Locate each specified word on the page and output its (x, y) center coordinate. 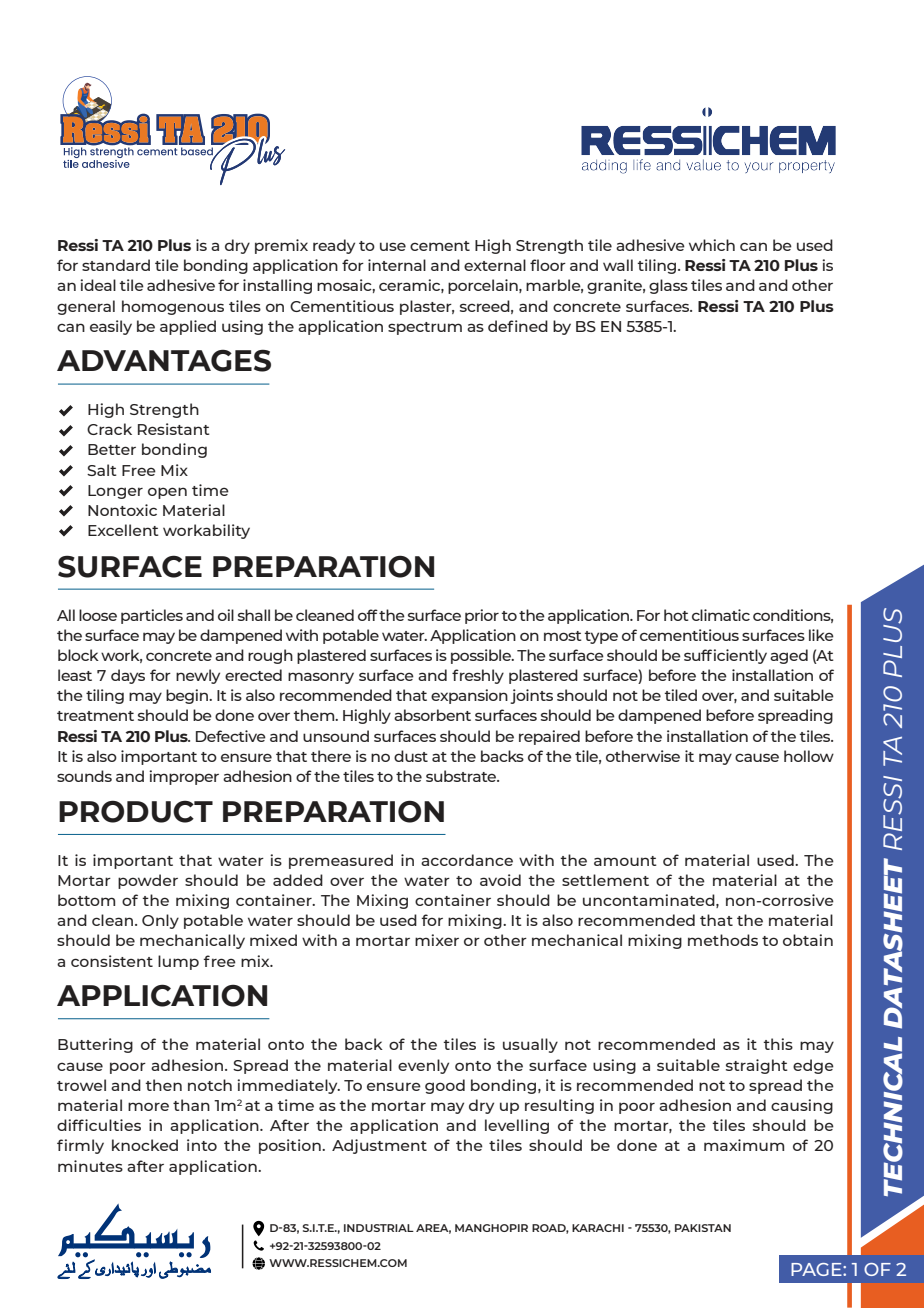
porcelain (484, 286)
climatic (721, 615)
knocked (145, 1145)
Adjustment (379, 1146)
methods (723, 940)
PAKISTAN (703, 1228)
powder (148, 881)
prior (482, 616)
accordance (467, 860)
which (712, 245)
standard (116, 265)
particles (152, 616)
